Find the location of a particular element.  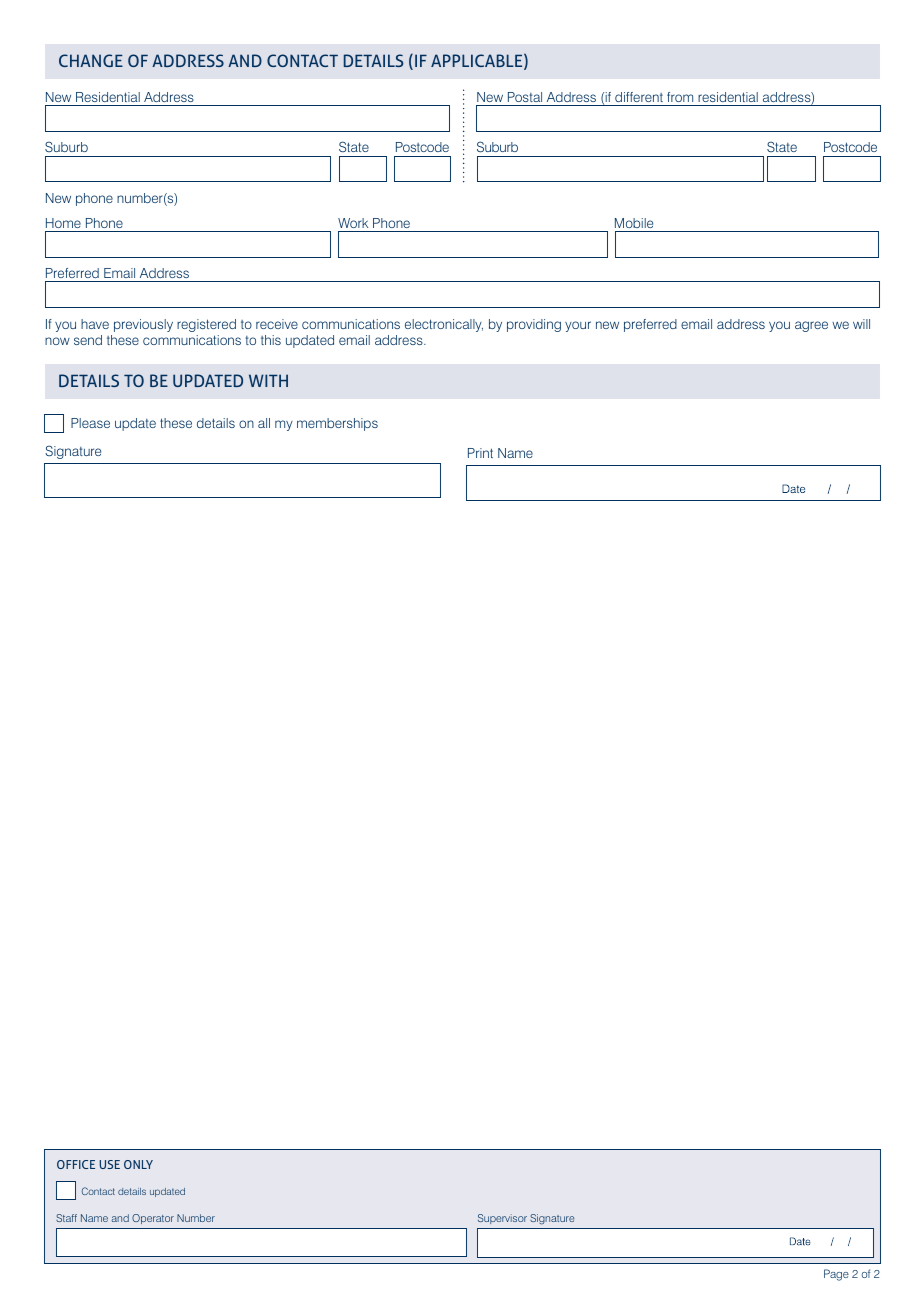

Supervisor is located at coordinates (502, 1219).
